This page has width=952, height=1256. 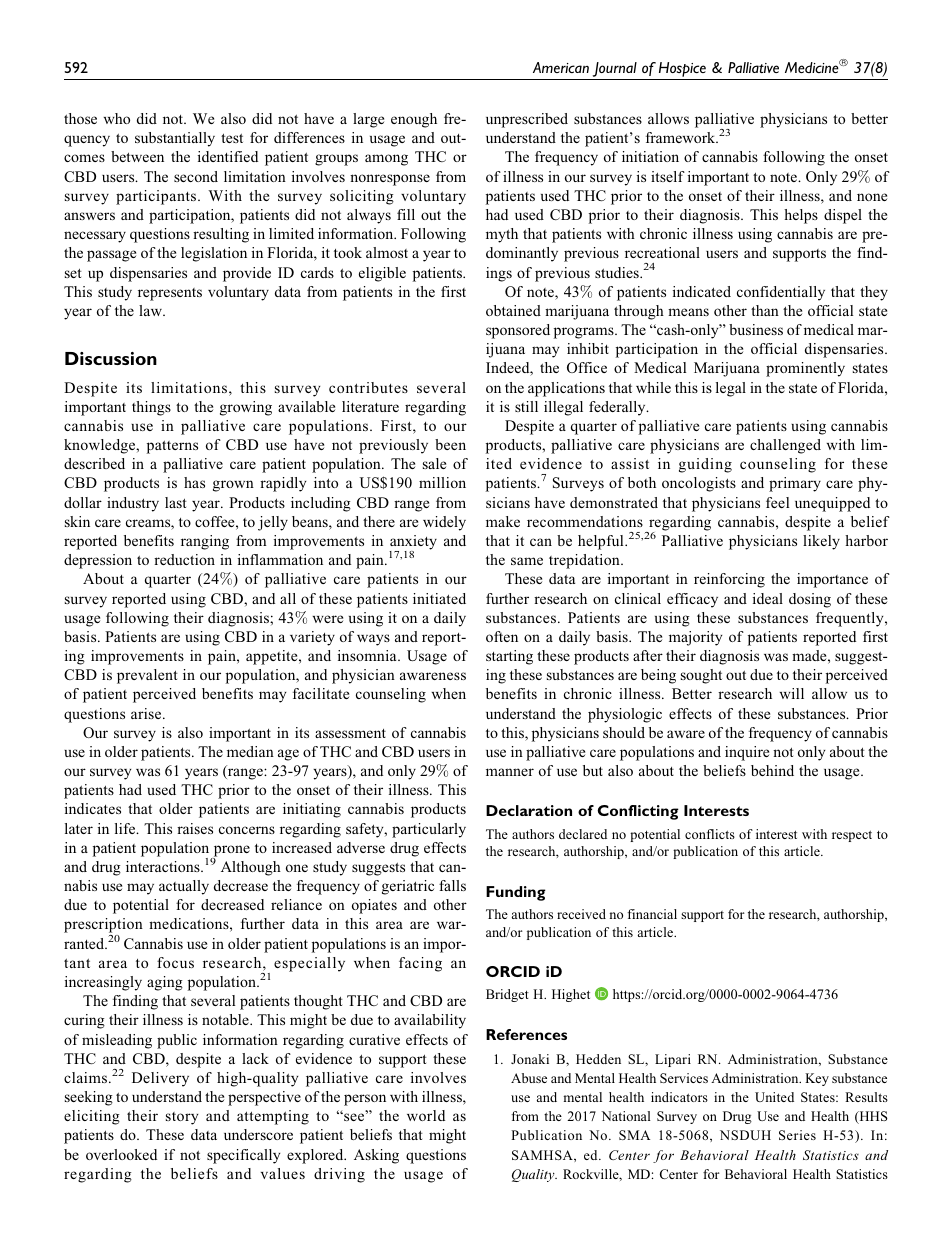 I want to click on story, so click(x=182, y=1118).
